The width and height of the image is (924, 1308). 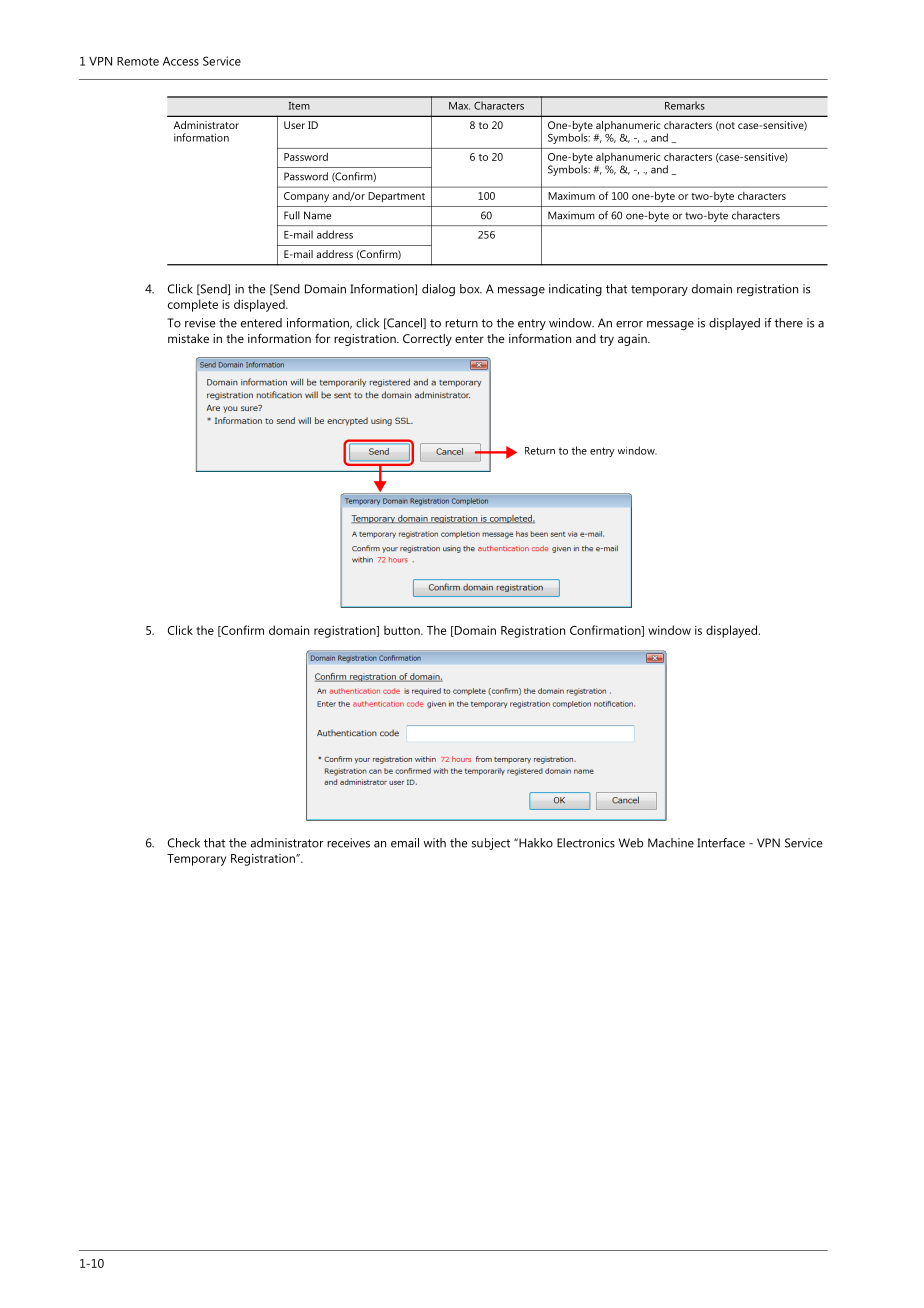 What do you see at coordinates (181, 61) in the image?
I see `Access` at bounding box center [181, 61].
